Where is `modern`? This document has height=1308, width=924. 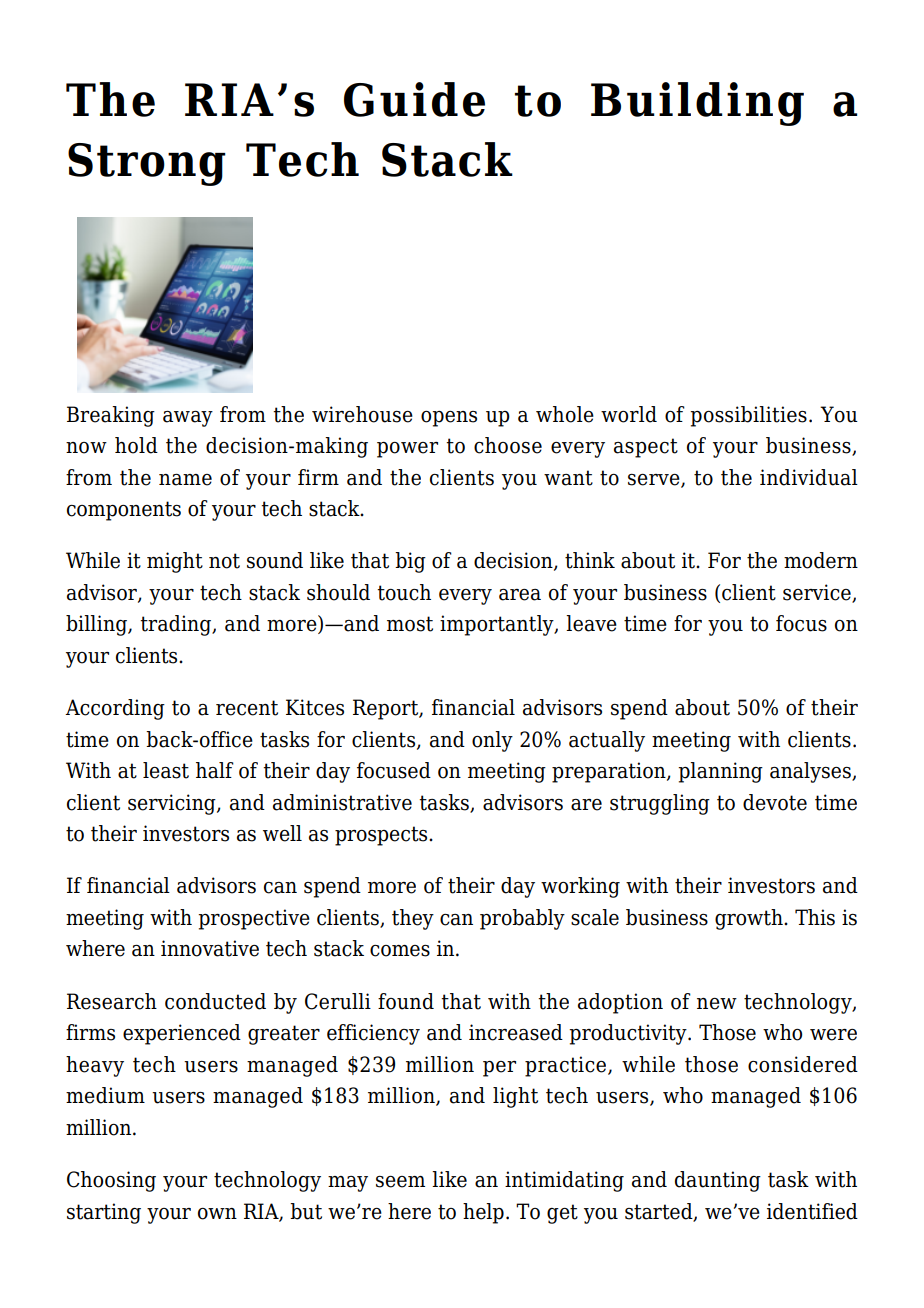 modern is located at coordinates (821, 560).
